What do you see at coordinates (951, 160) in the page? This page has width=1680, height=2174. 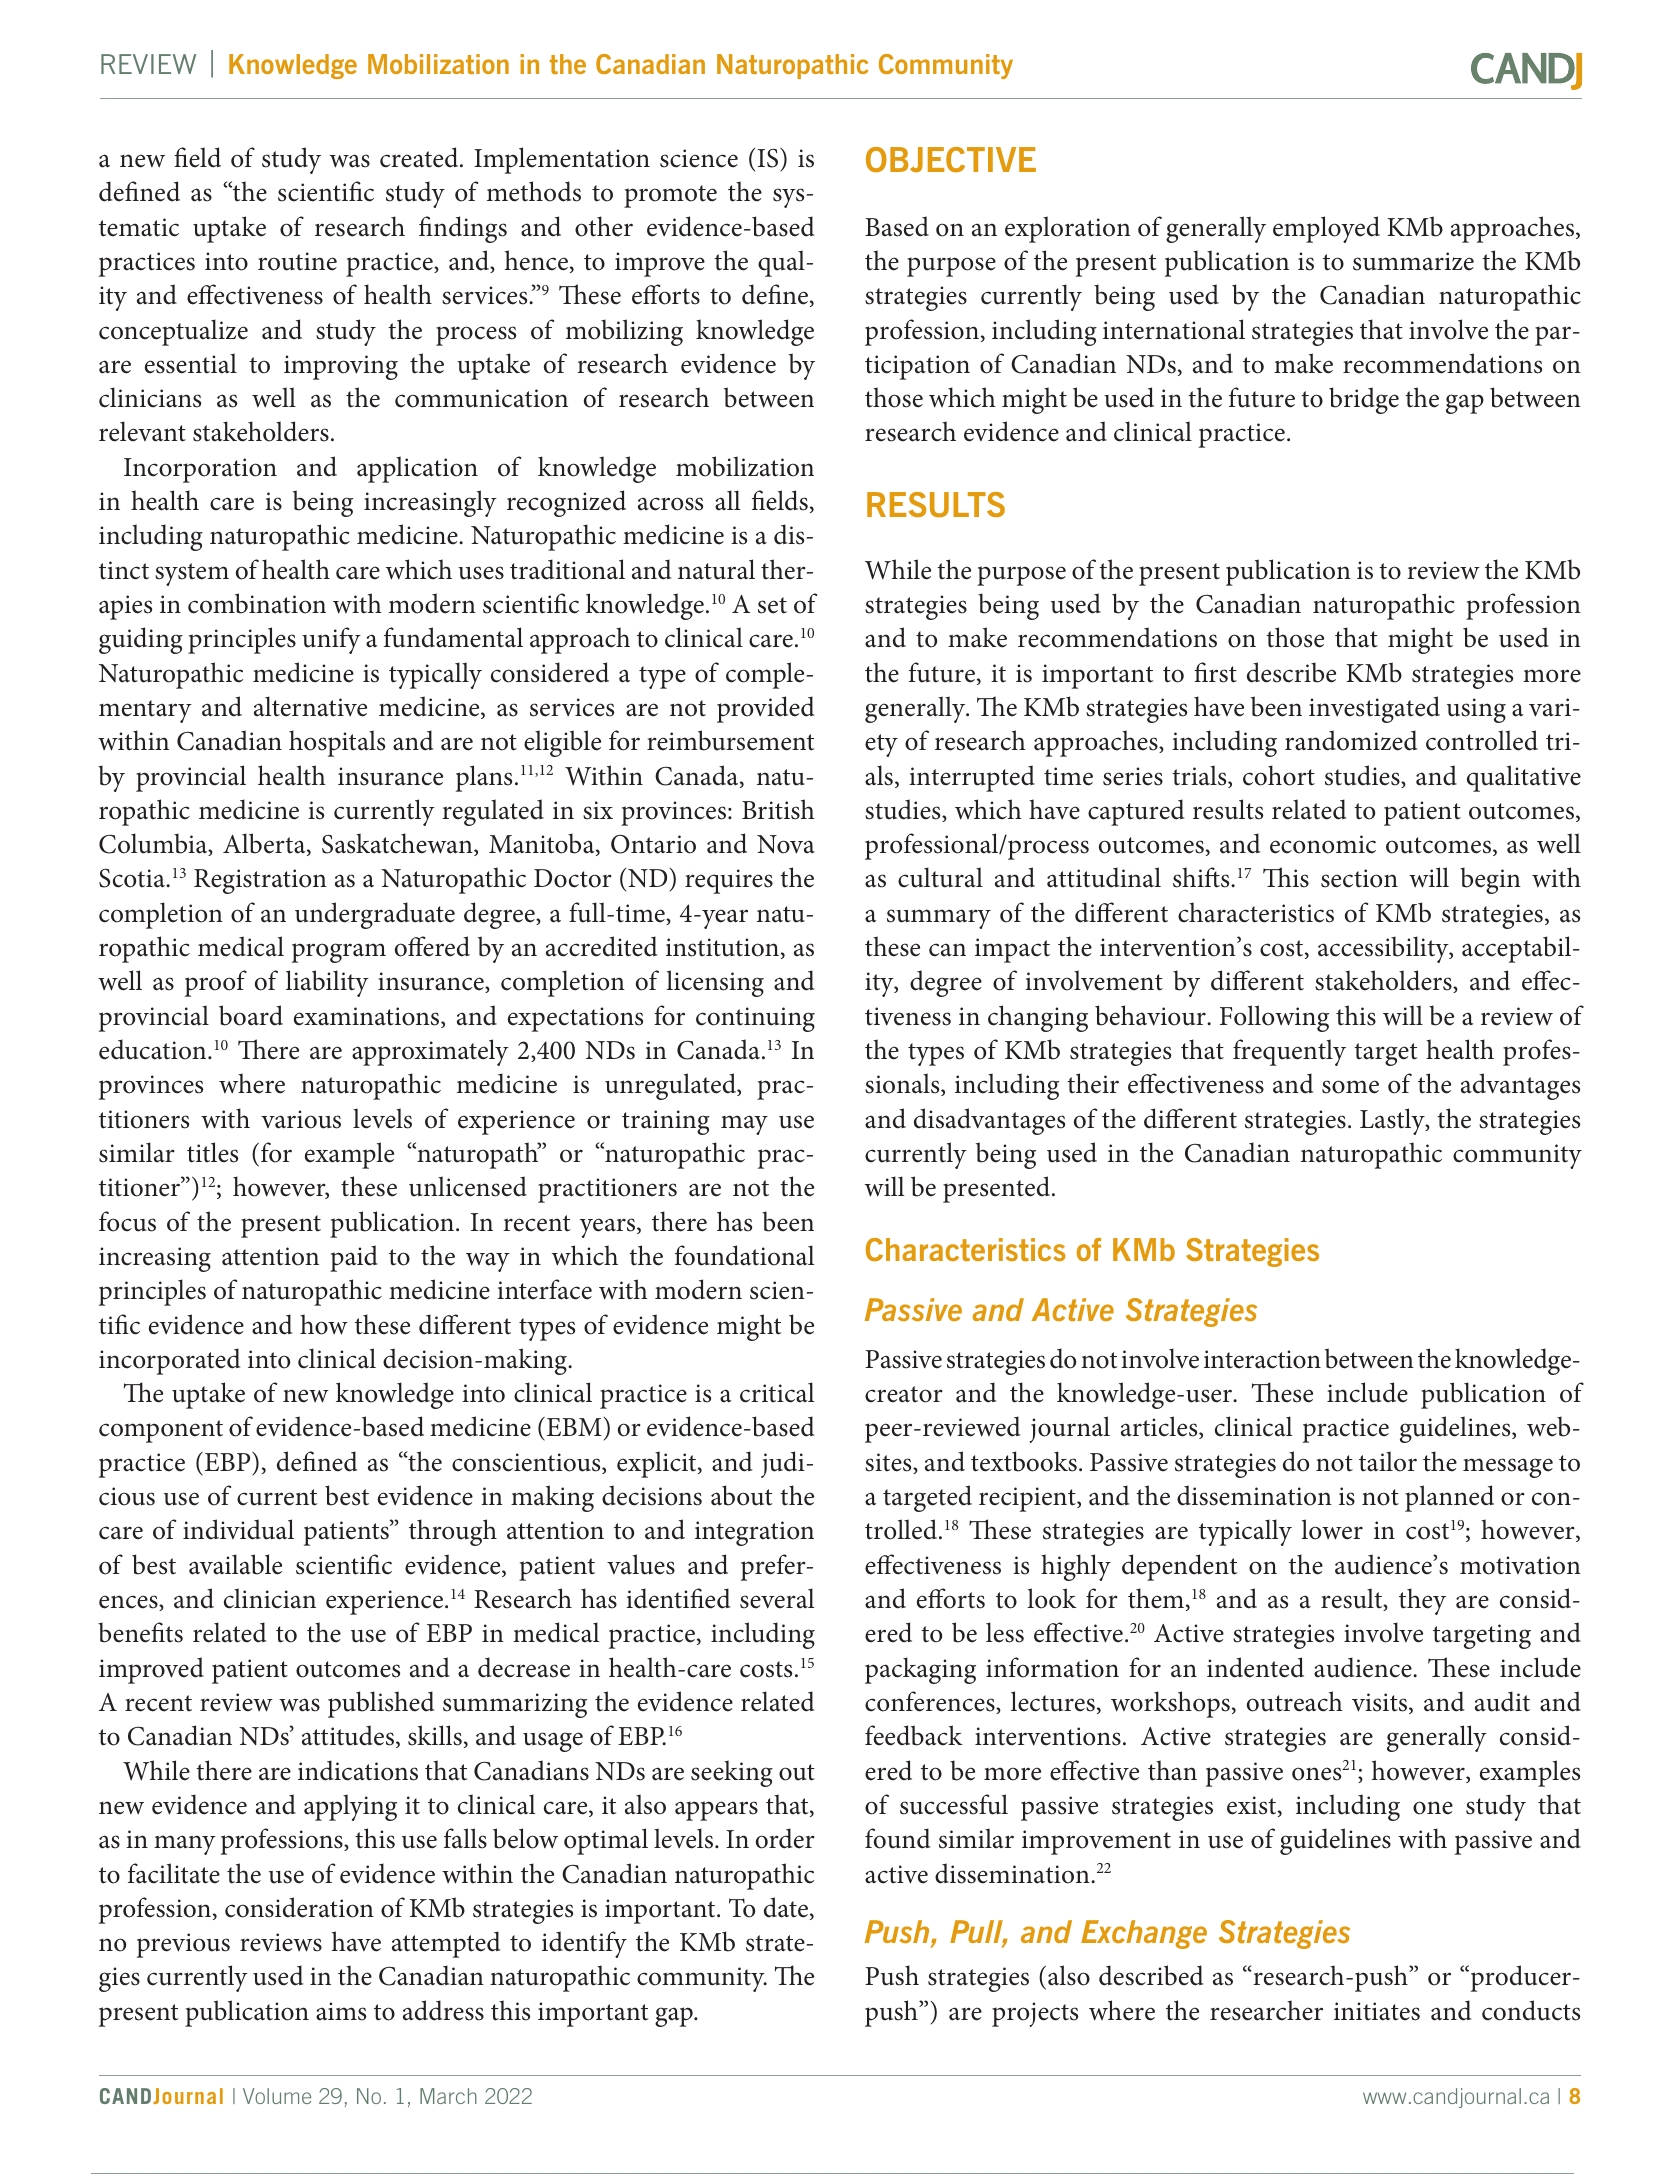 I see `OBJECTIVE` at bounding box center [951, 160].
